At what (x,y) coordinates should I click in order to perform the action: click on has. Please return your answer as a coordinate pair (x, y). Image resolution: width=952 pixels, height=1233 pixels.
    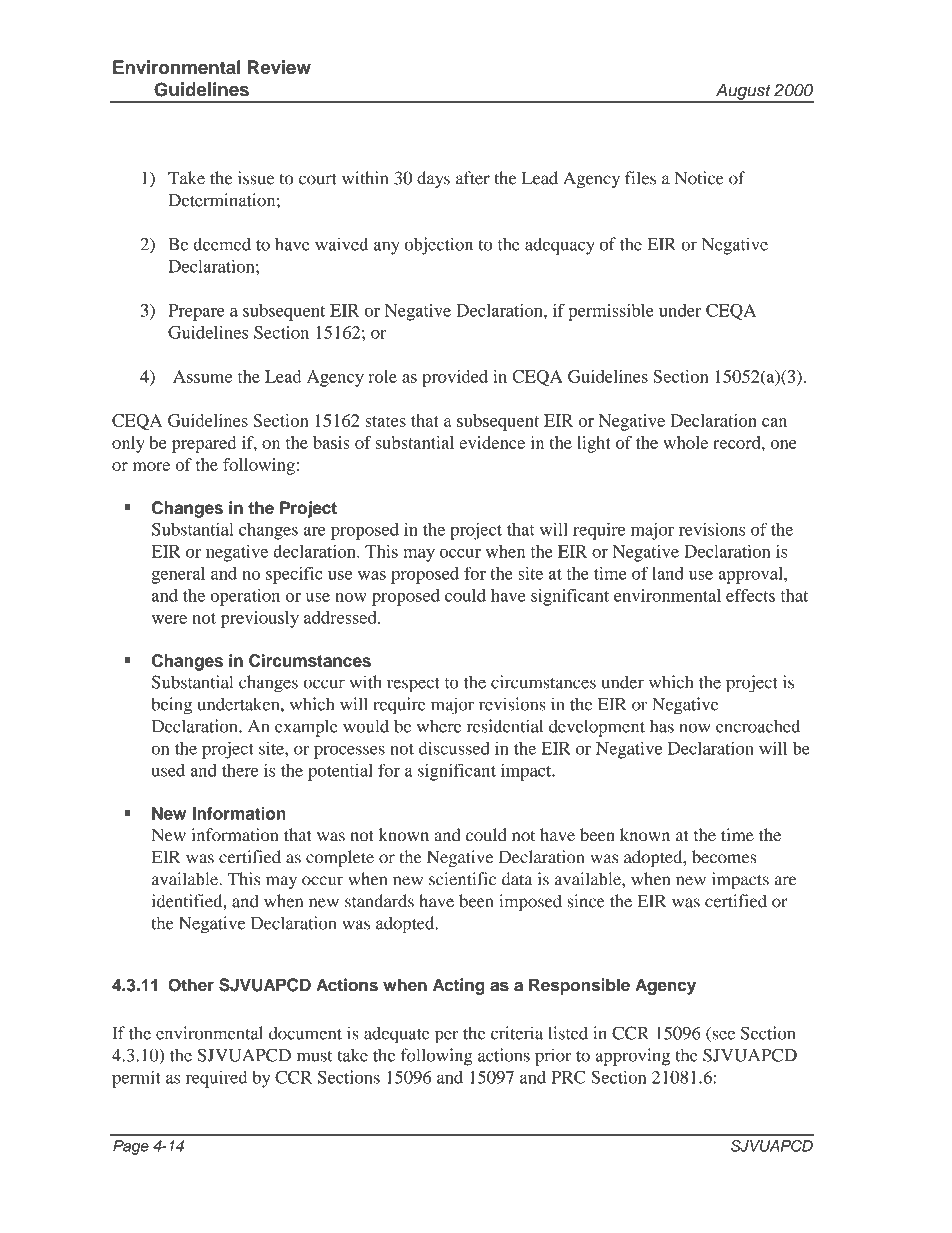
    Looking at the image, I should click on (662, 726).
